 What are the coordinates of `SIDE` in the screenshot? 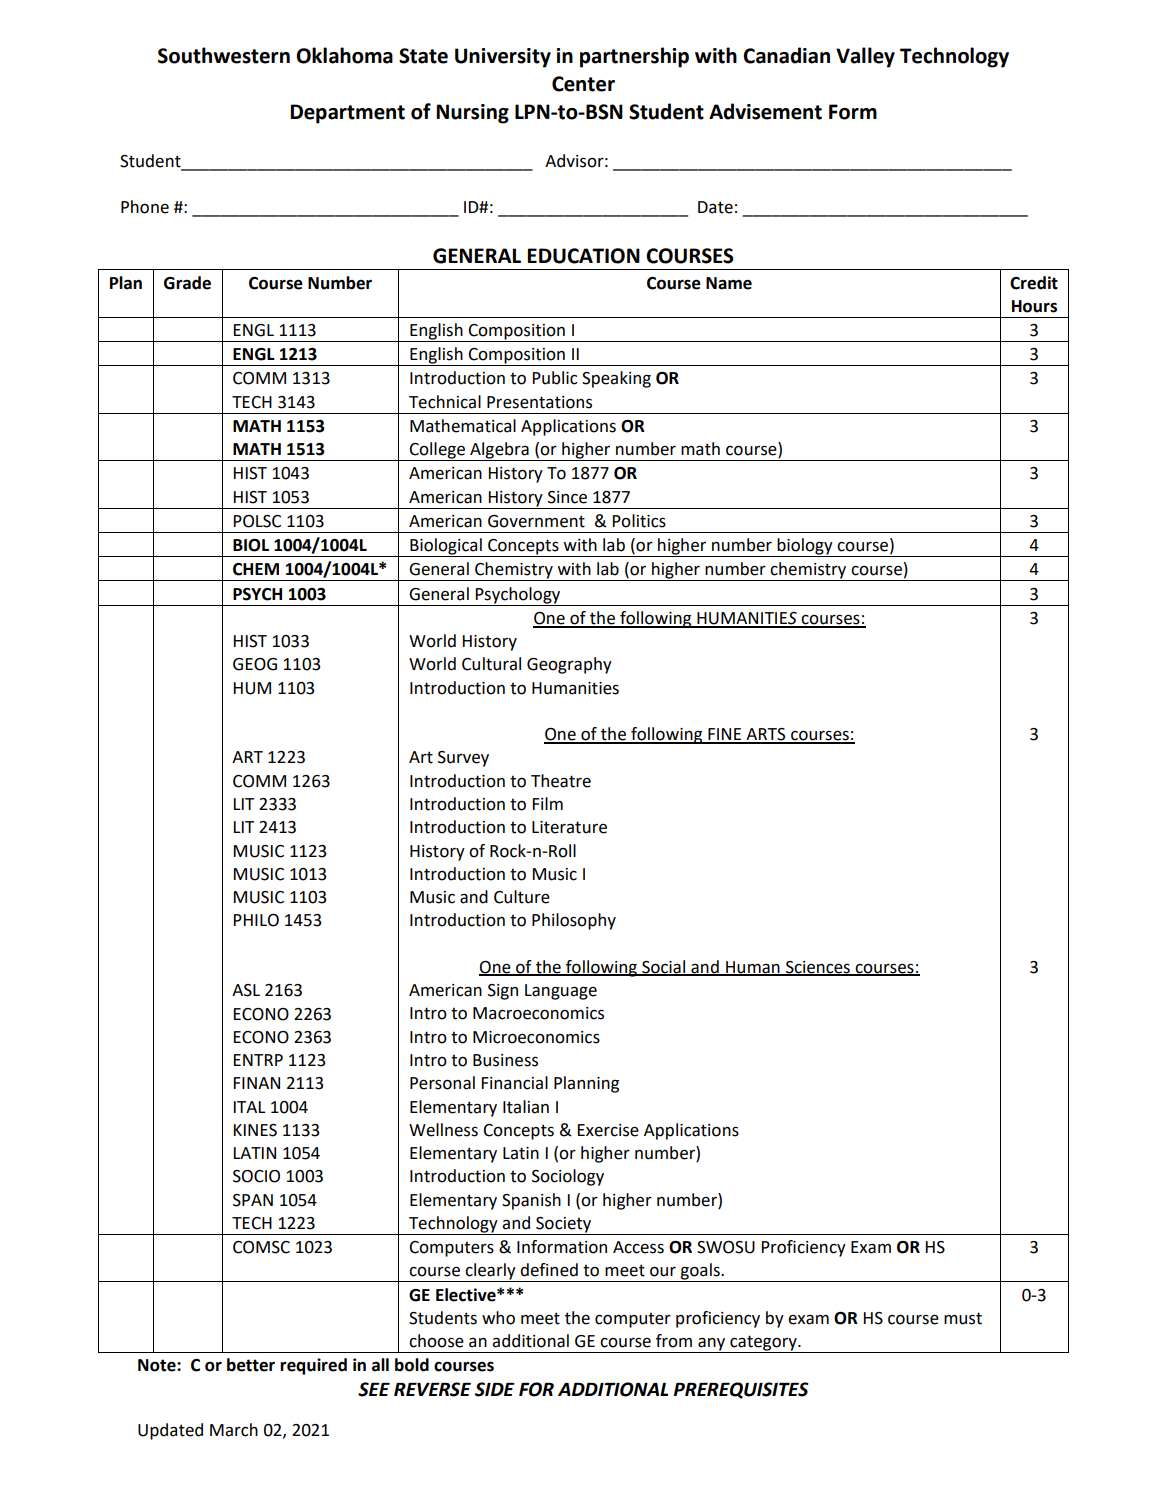 It's located at (495, 1389).
